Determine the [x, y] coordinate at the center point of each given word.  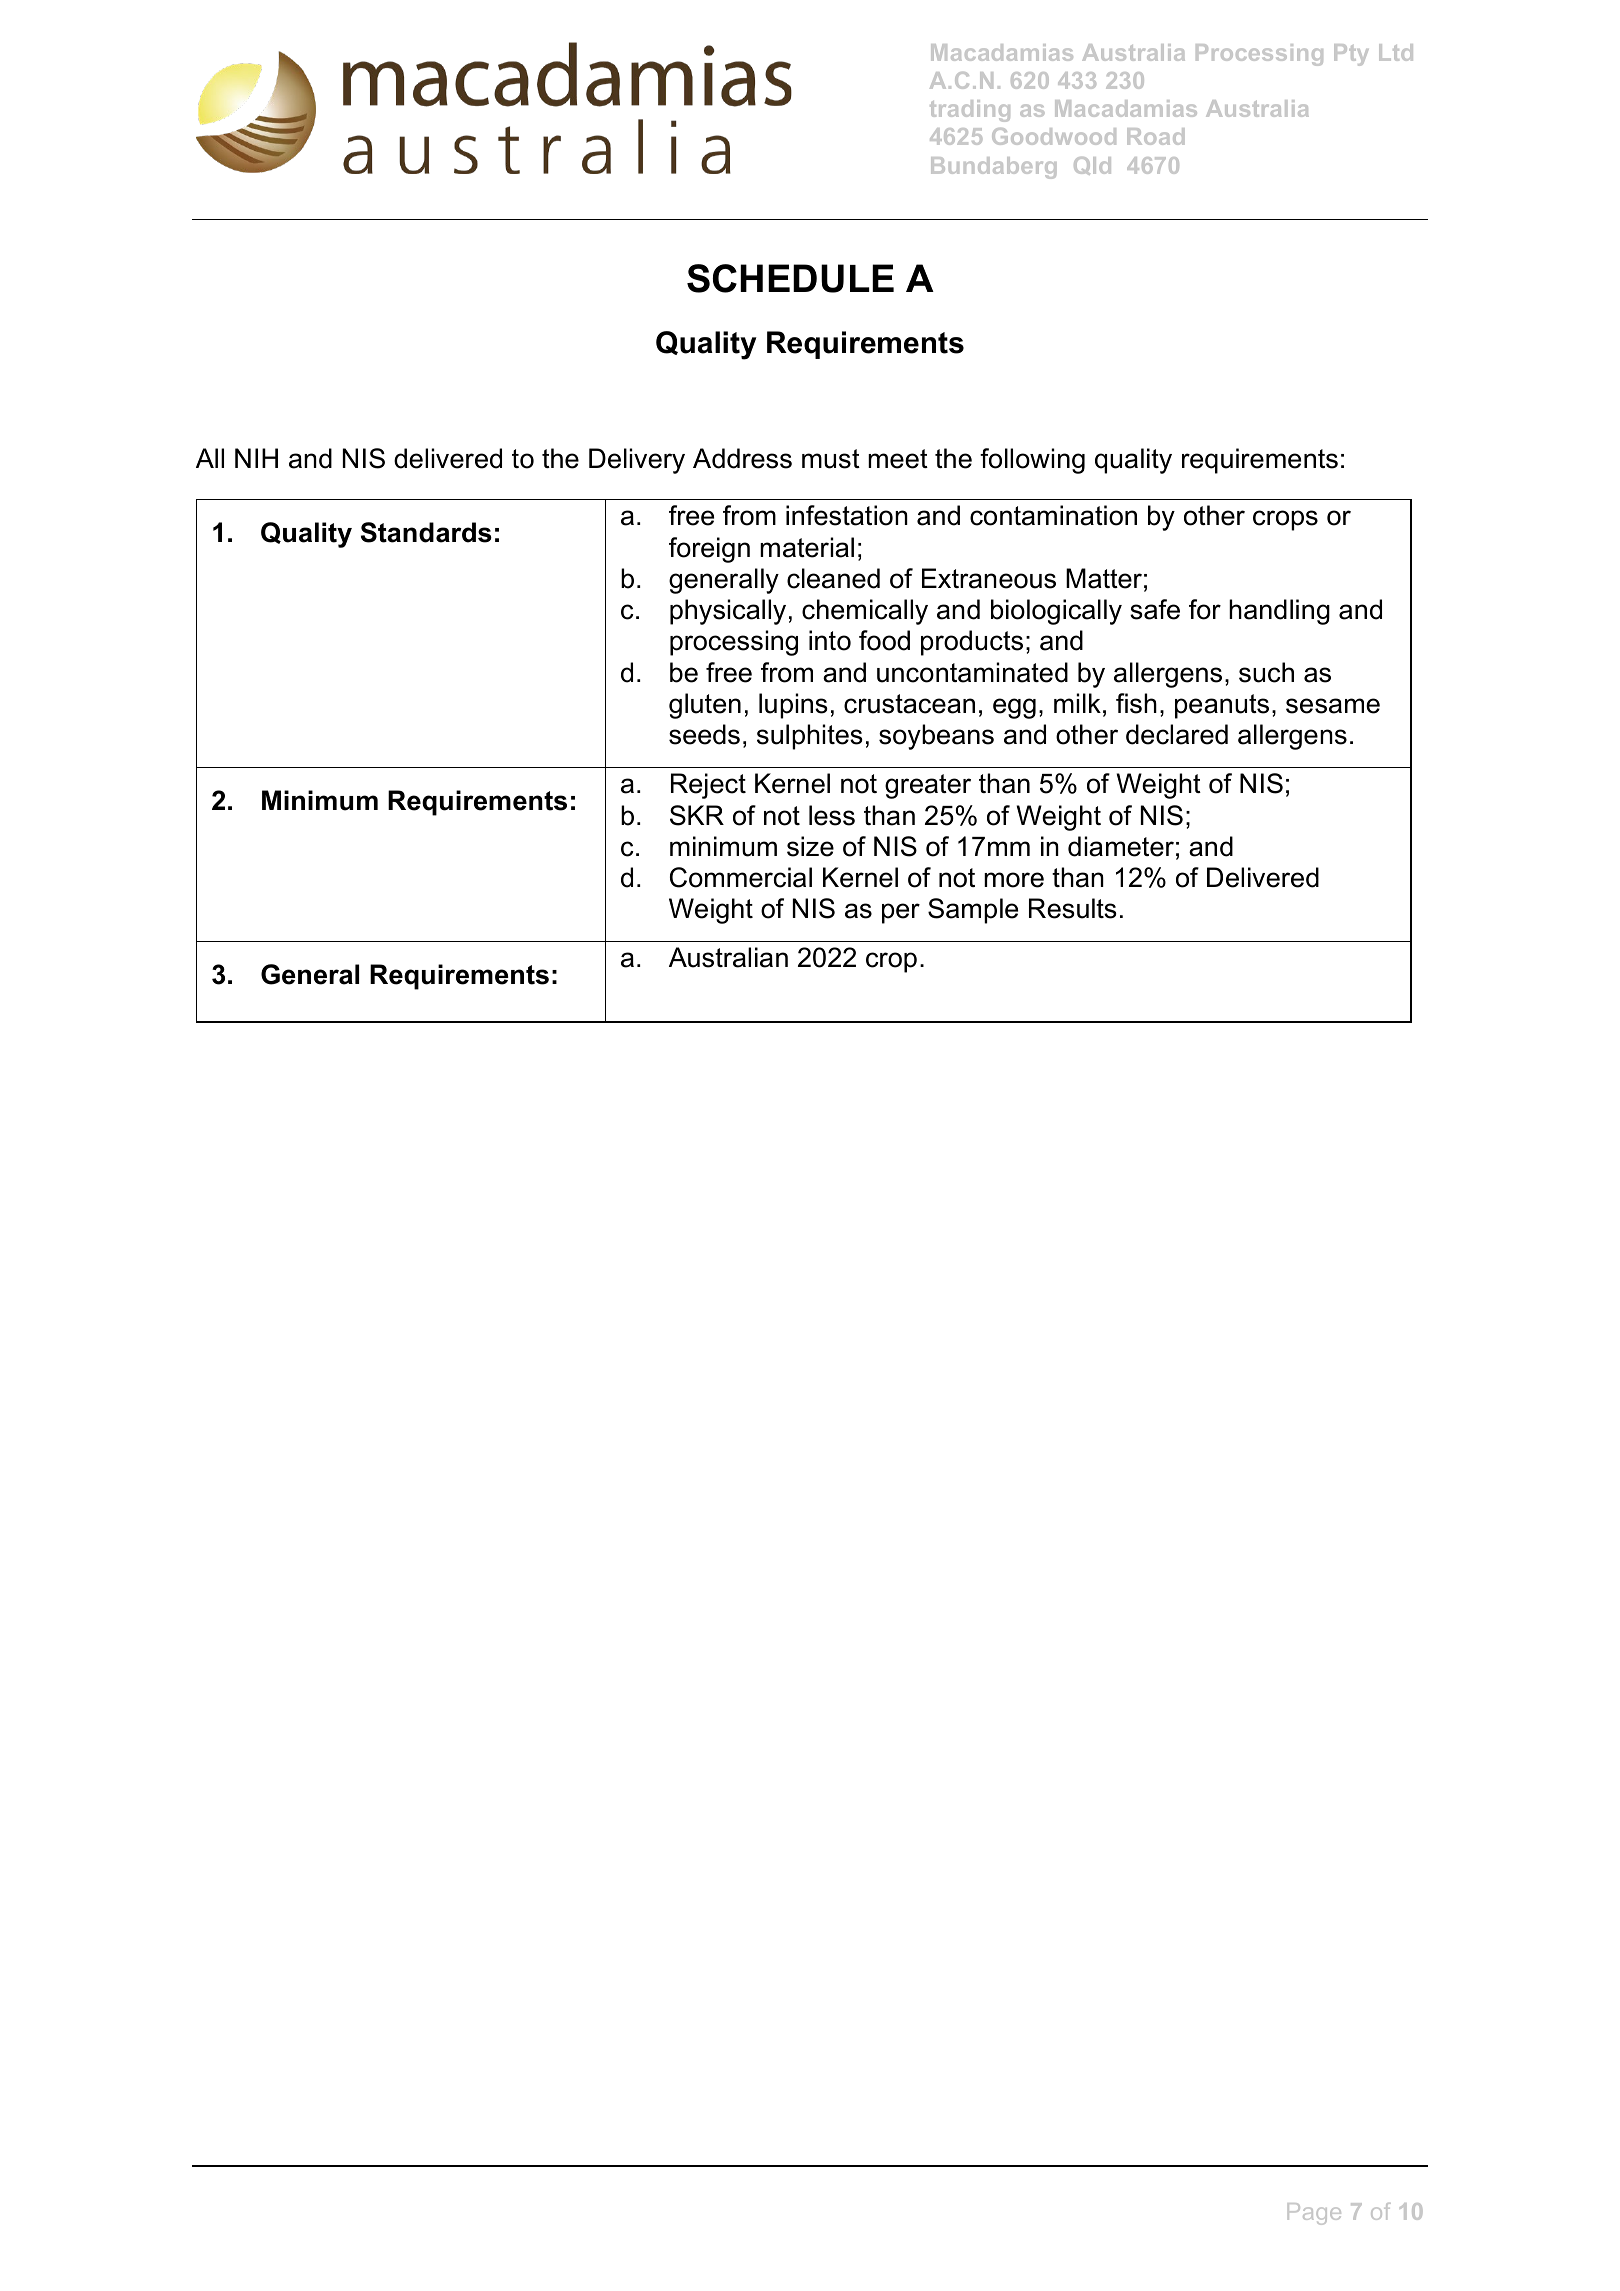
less [832, 815]
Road [1156, 136]
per [901, 913]
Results [1073, 908]
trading [970, 111]
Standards [426, 532]
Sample [973, 911]
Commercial [741, 877]
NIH [256, 458]
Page [1314, 2214]
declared [1177, 734]
